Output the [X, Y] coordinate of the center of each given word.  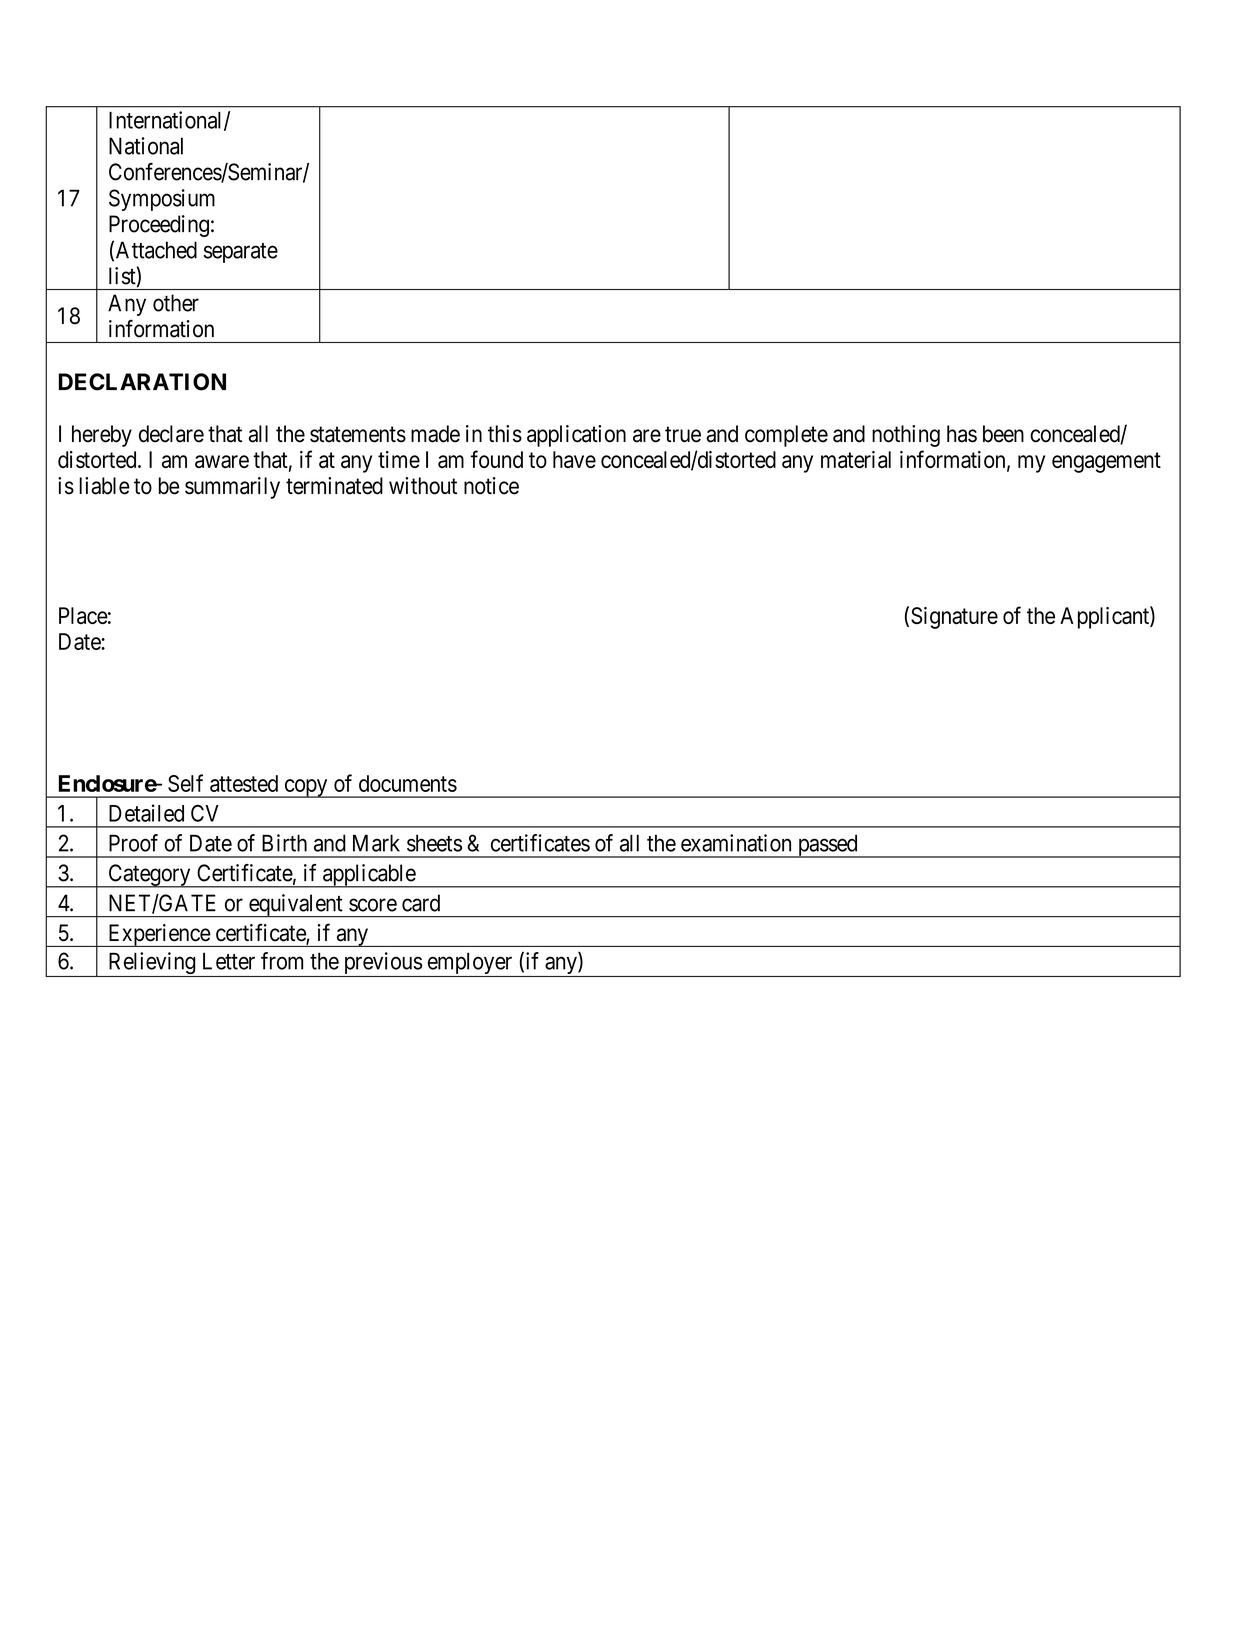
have [574, 459]
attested [244, 783]
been [1003, 434]
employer [470, 964]
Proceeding [159, 226]
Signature [954, 618]
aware [222, 461]
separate [241, 253]
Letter [229, 961]
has [962, 434]
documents [408, 783]
